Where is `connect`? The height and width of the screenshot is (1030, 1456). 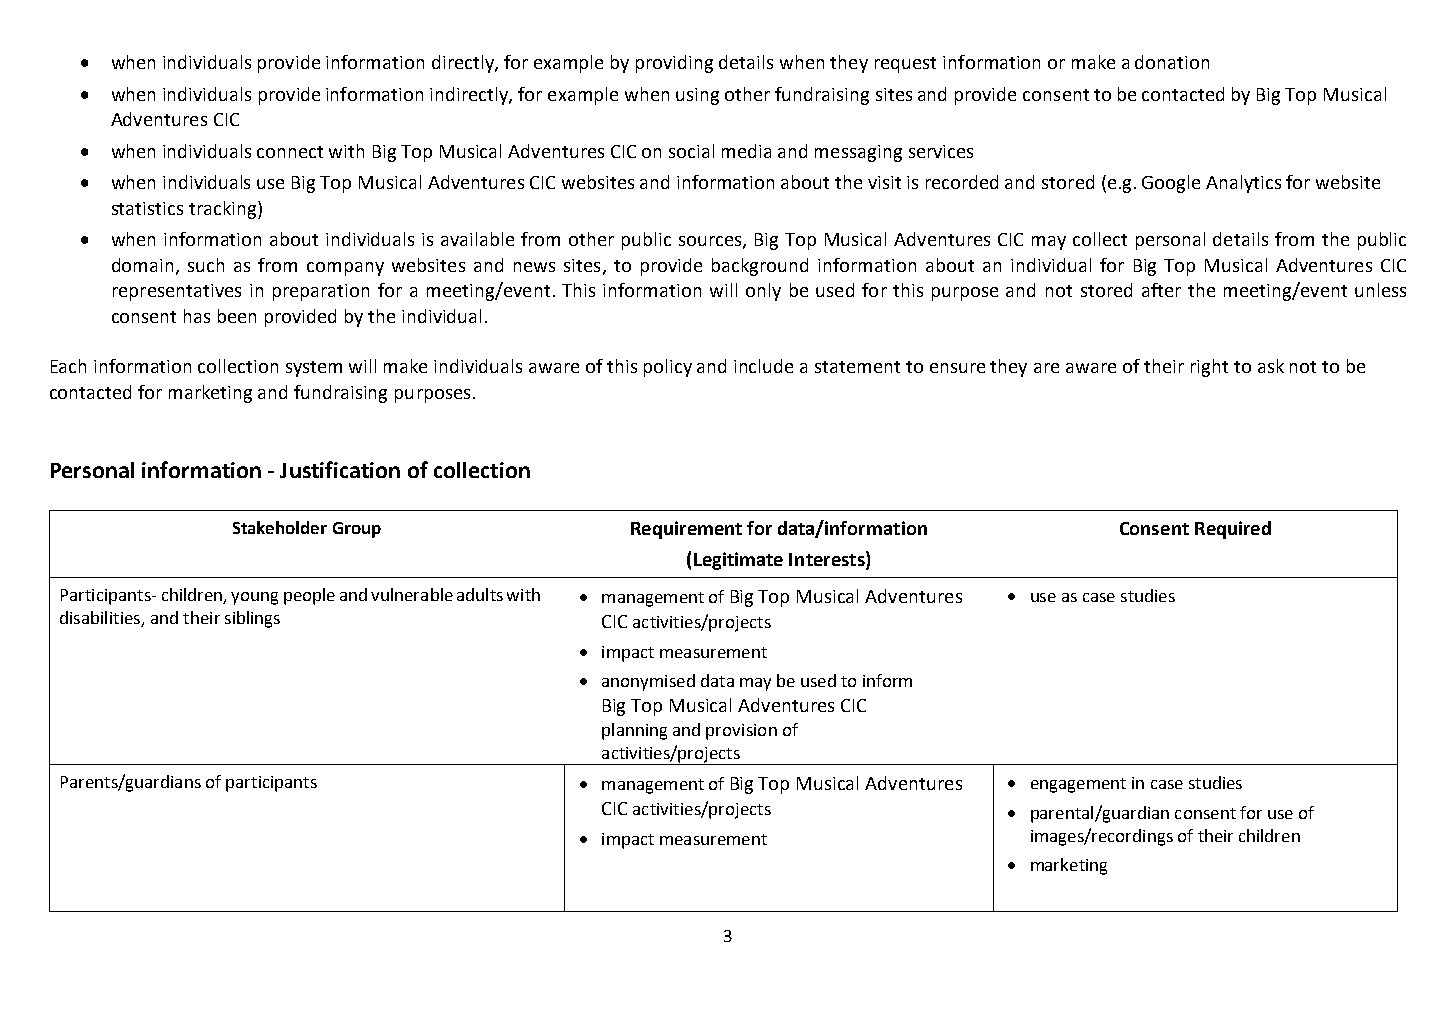 connect is located at coordinates (290, 152).
